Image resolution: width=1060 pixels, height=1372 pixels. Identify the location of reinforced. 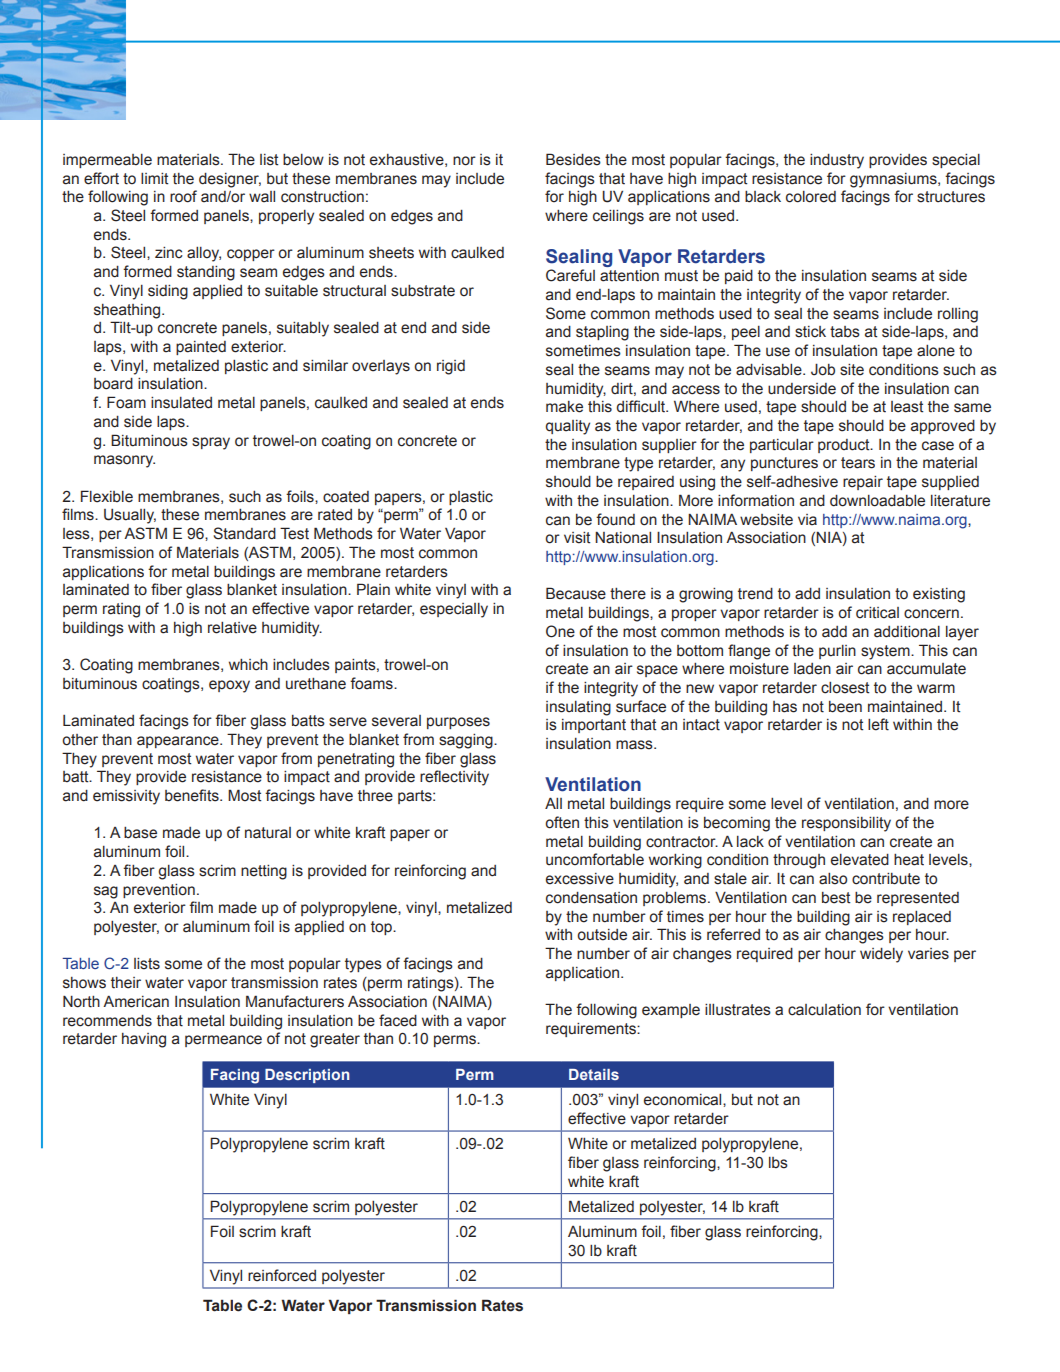
(282, 1275).
